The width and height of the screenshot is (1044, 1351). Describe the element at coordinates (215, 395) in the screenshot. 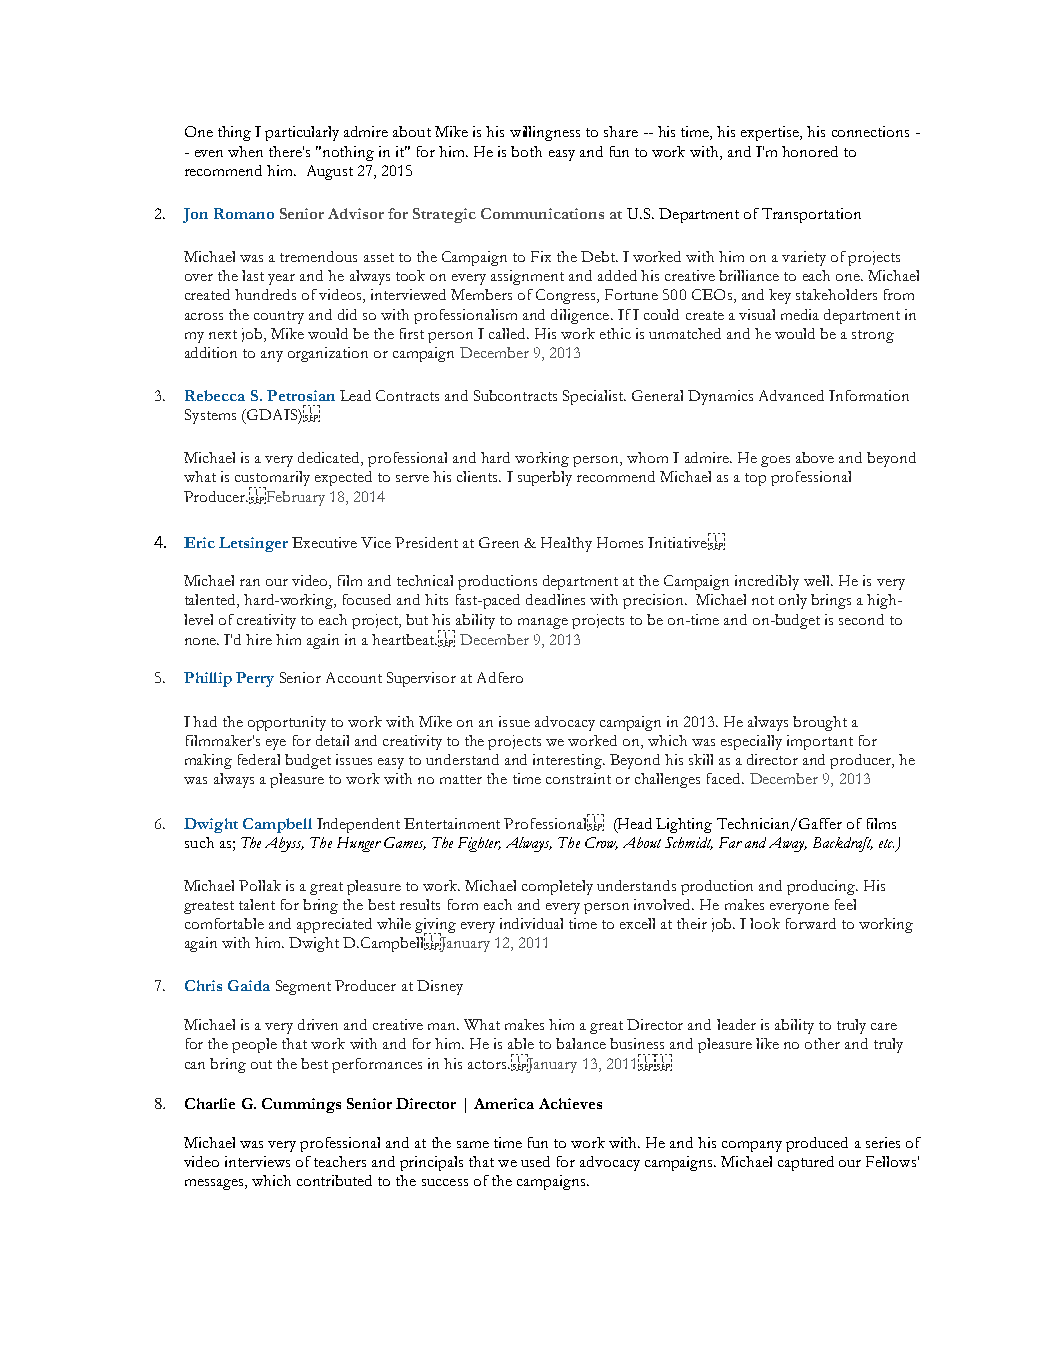

I see `Rebecca` at that location.
